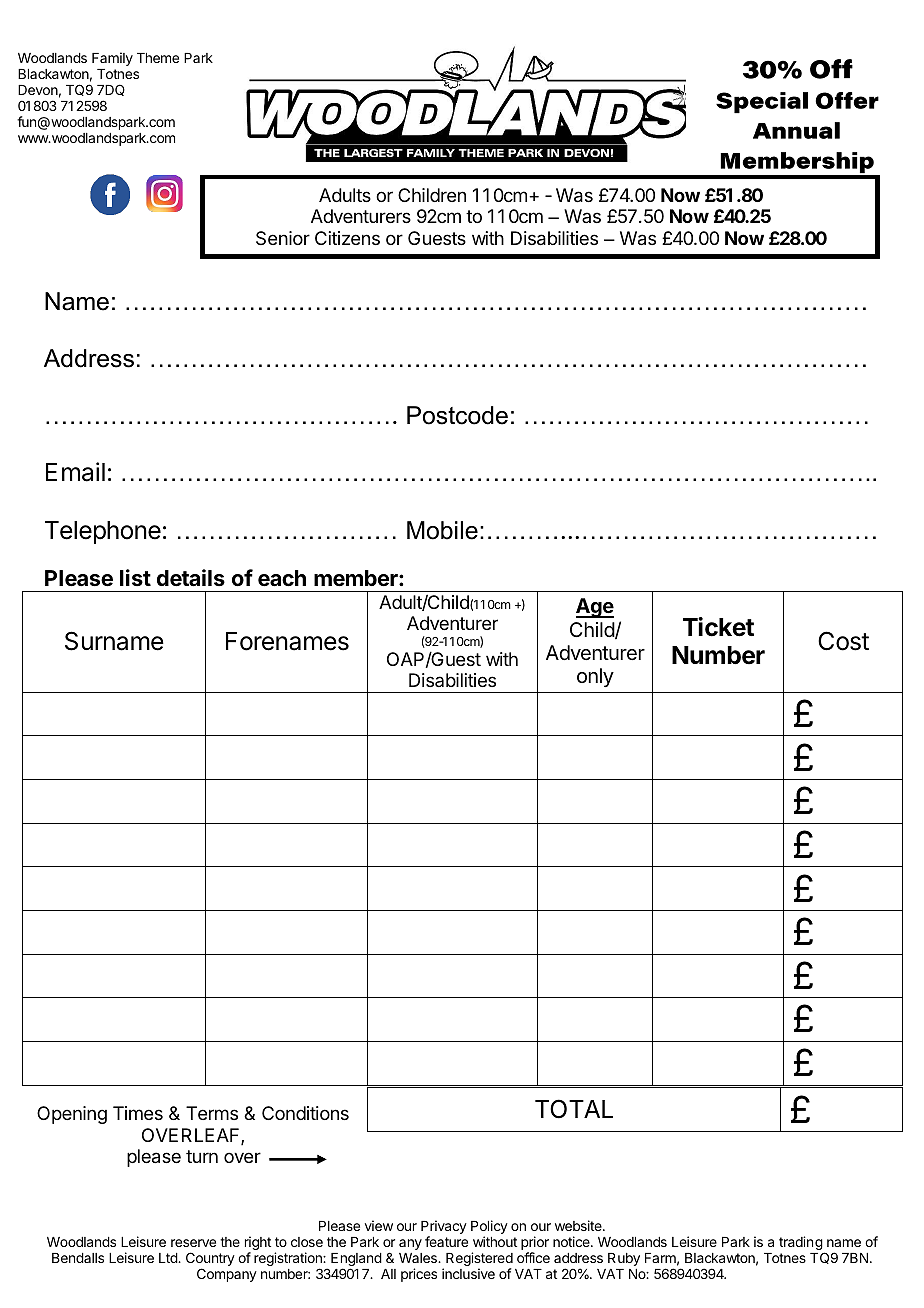 The height and width of the screenshot is (1308, 924). What do you see at coordinates (843, 641) in the screenshot?
I see `Cost` at bounding box center [843, 641].
